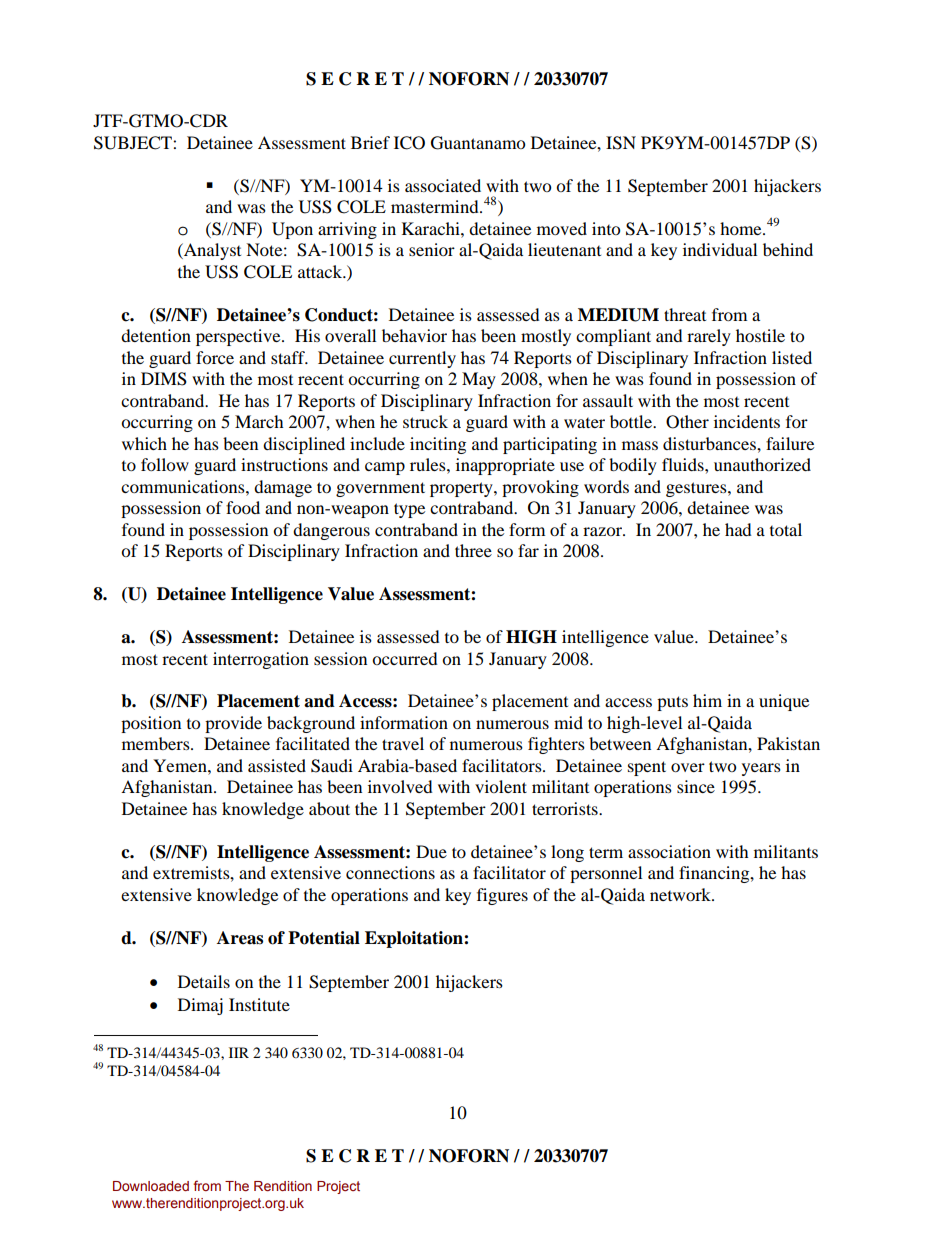 This screenshot has width=952, height=1233. Describe the element at coordinates (134, 143) in the screenshot. I see `SUBJECT` at that location.
